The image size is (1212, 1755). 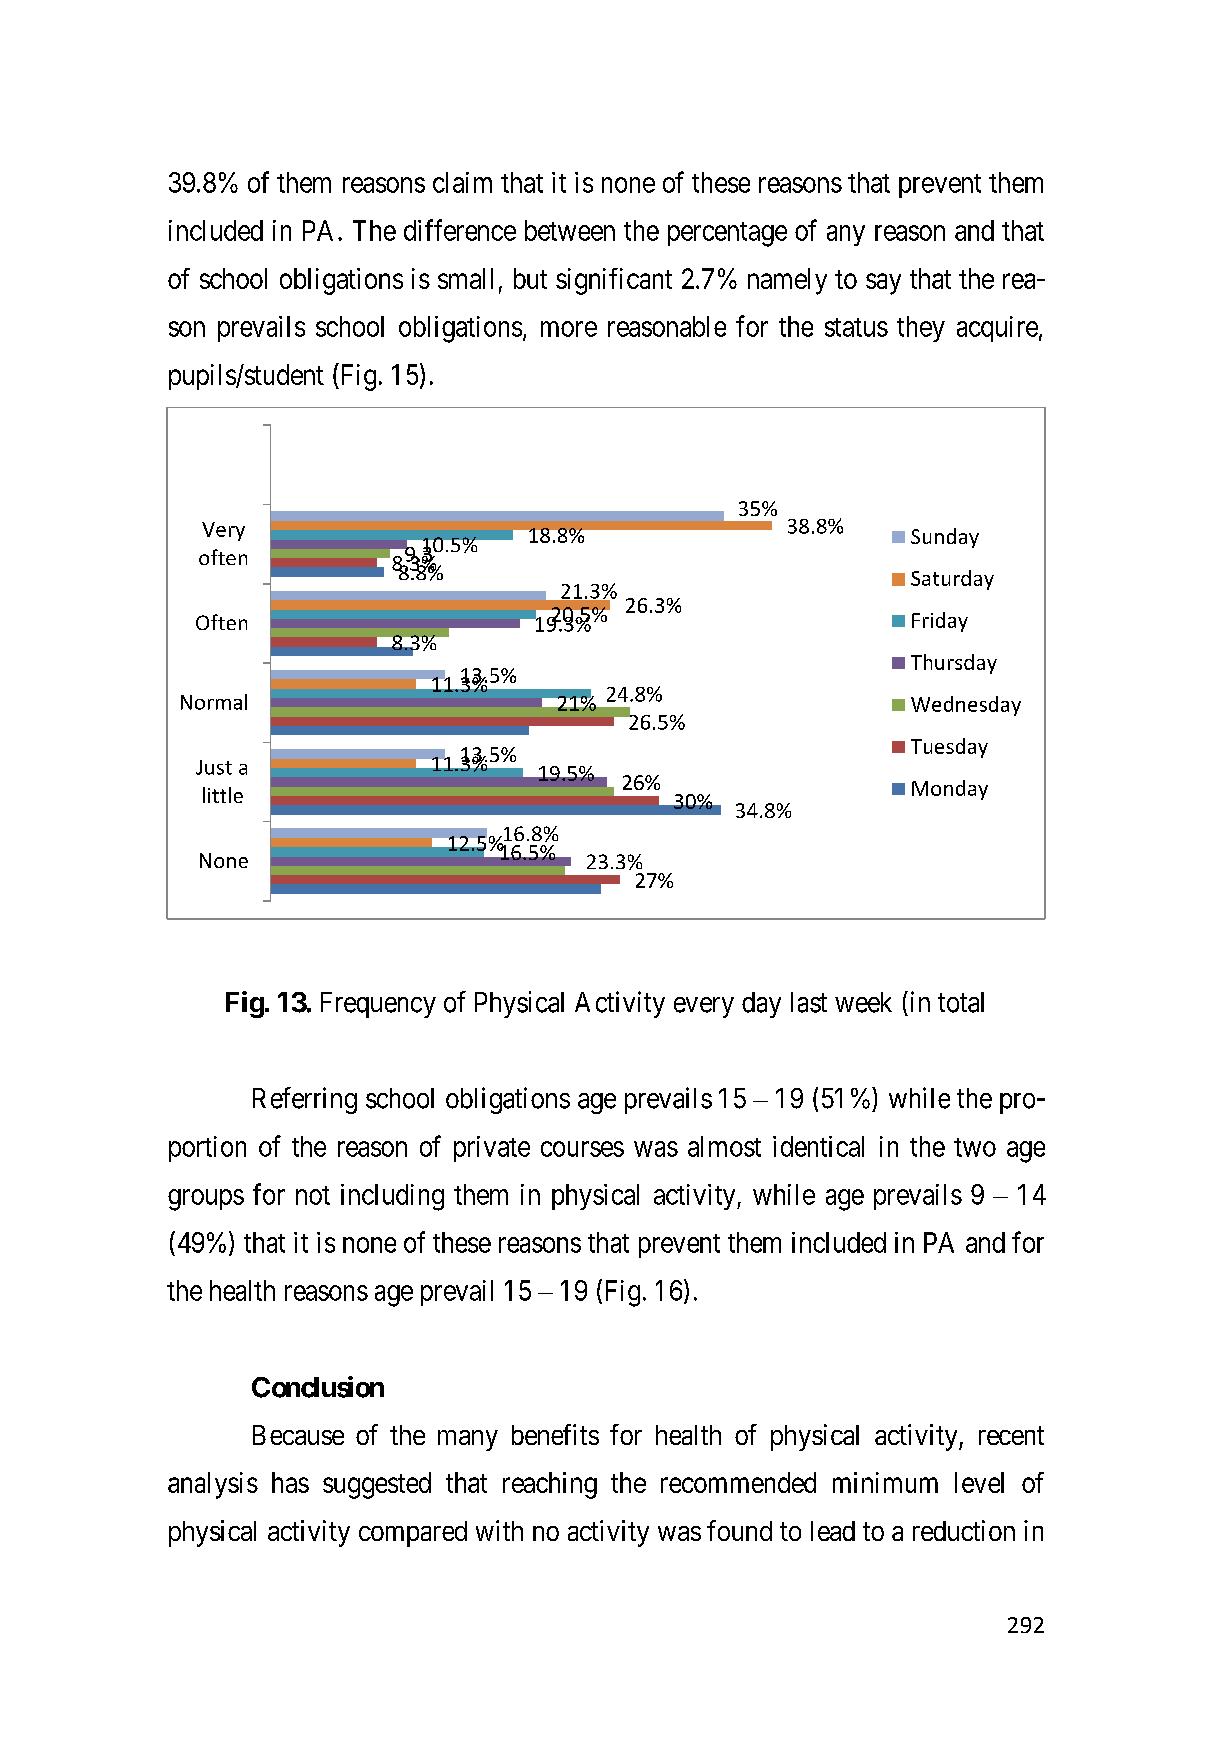 I want to click on Thursday, so click(x=954, y=664).
